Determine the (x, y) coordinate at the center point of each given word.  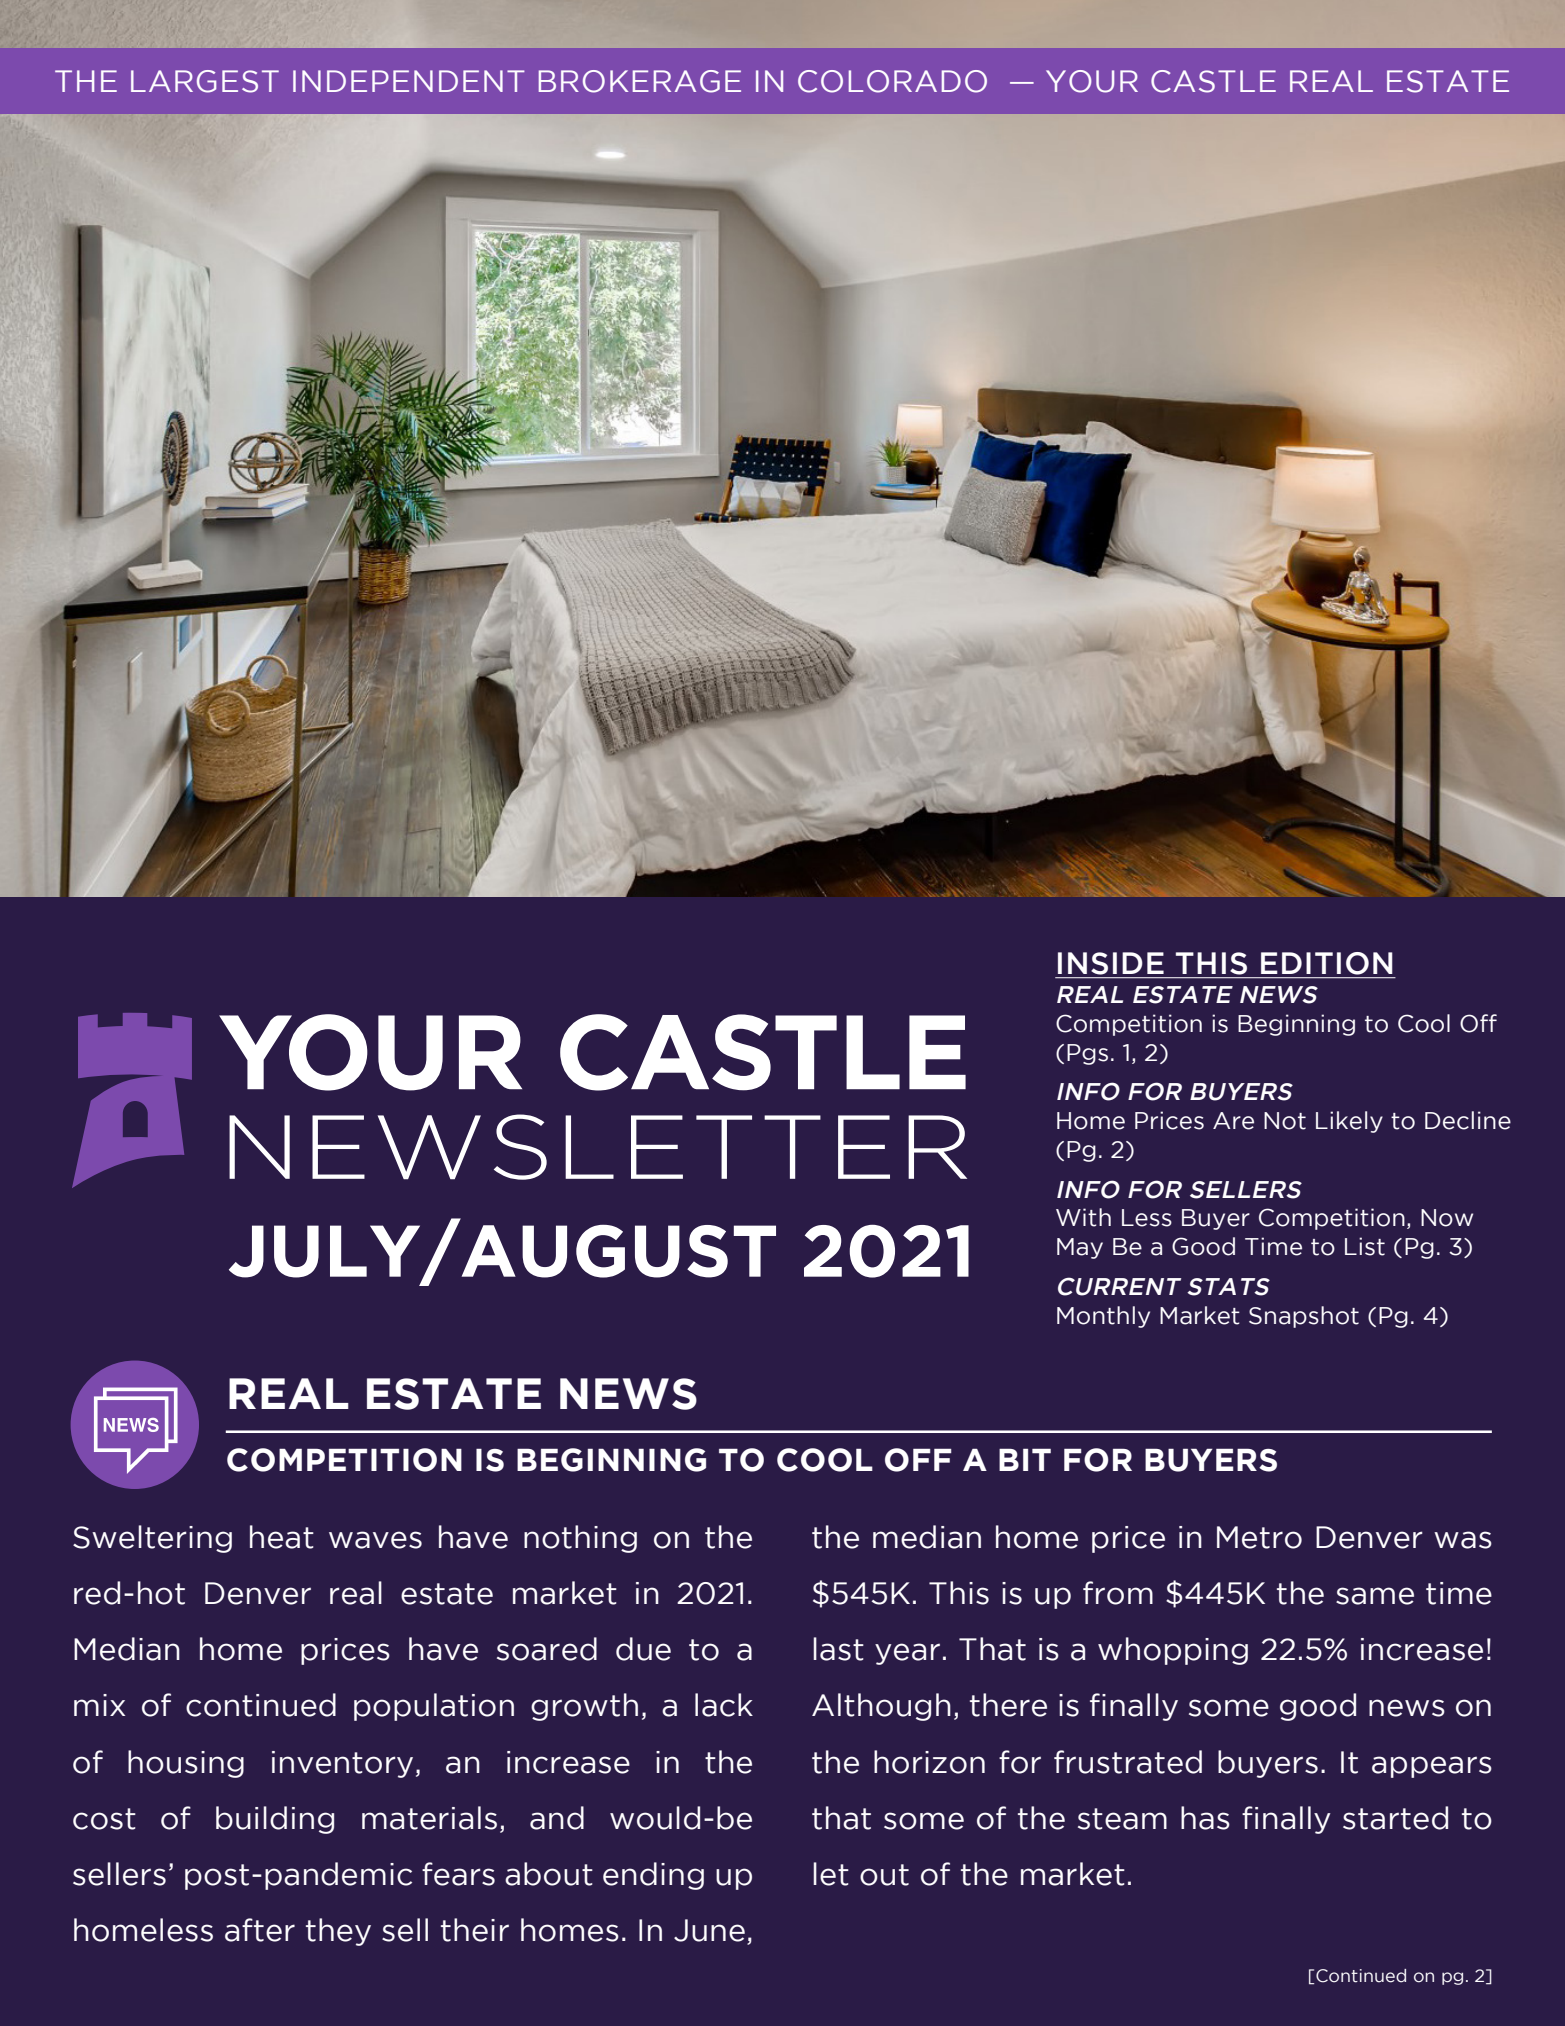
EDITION (1326, 963)
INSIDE (1111, 963)
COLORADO (892, 81)
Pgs (1087, 1054)
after (260, 1930)
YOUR (1092, 81)
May (1080, 1248)
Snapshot (1304, 1317)
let (831, 1874)
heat (282, 1537)
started (1395, 1818)
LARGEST (205, 81)
